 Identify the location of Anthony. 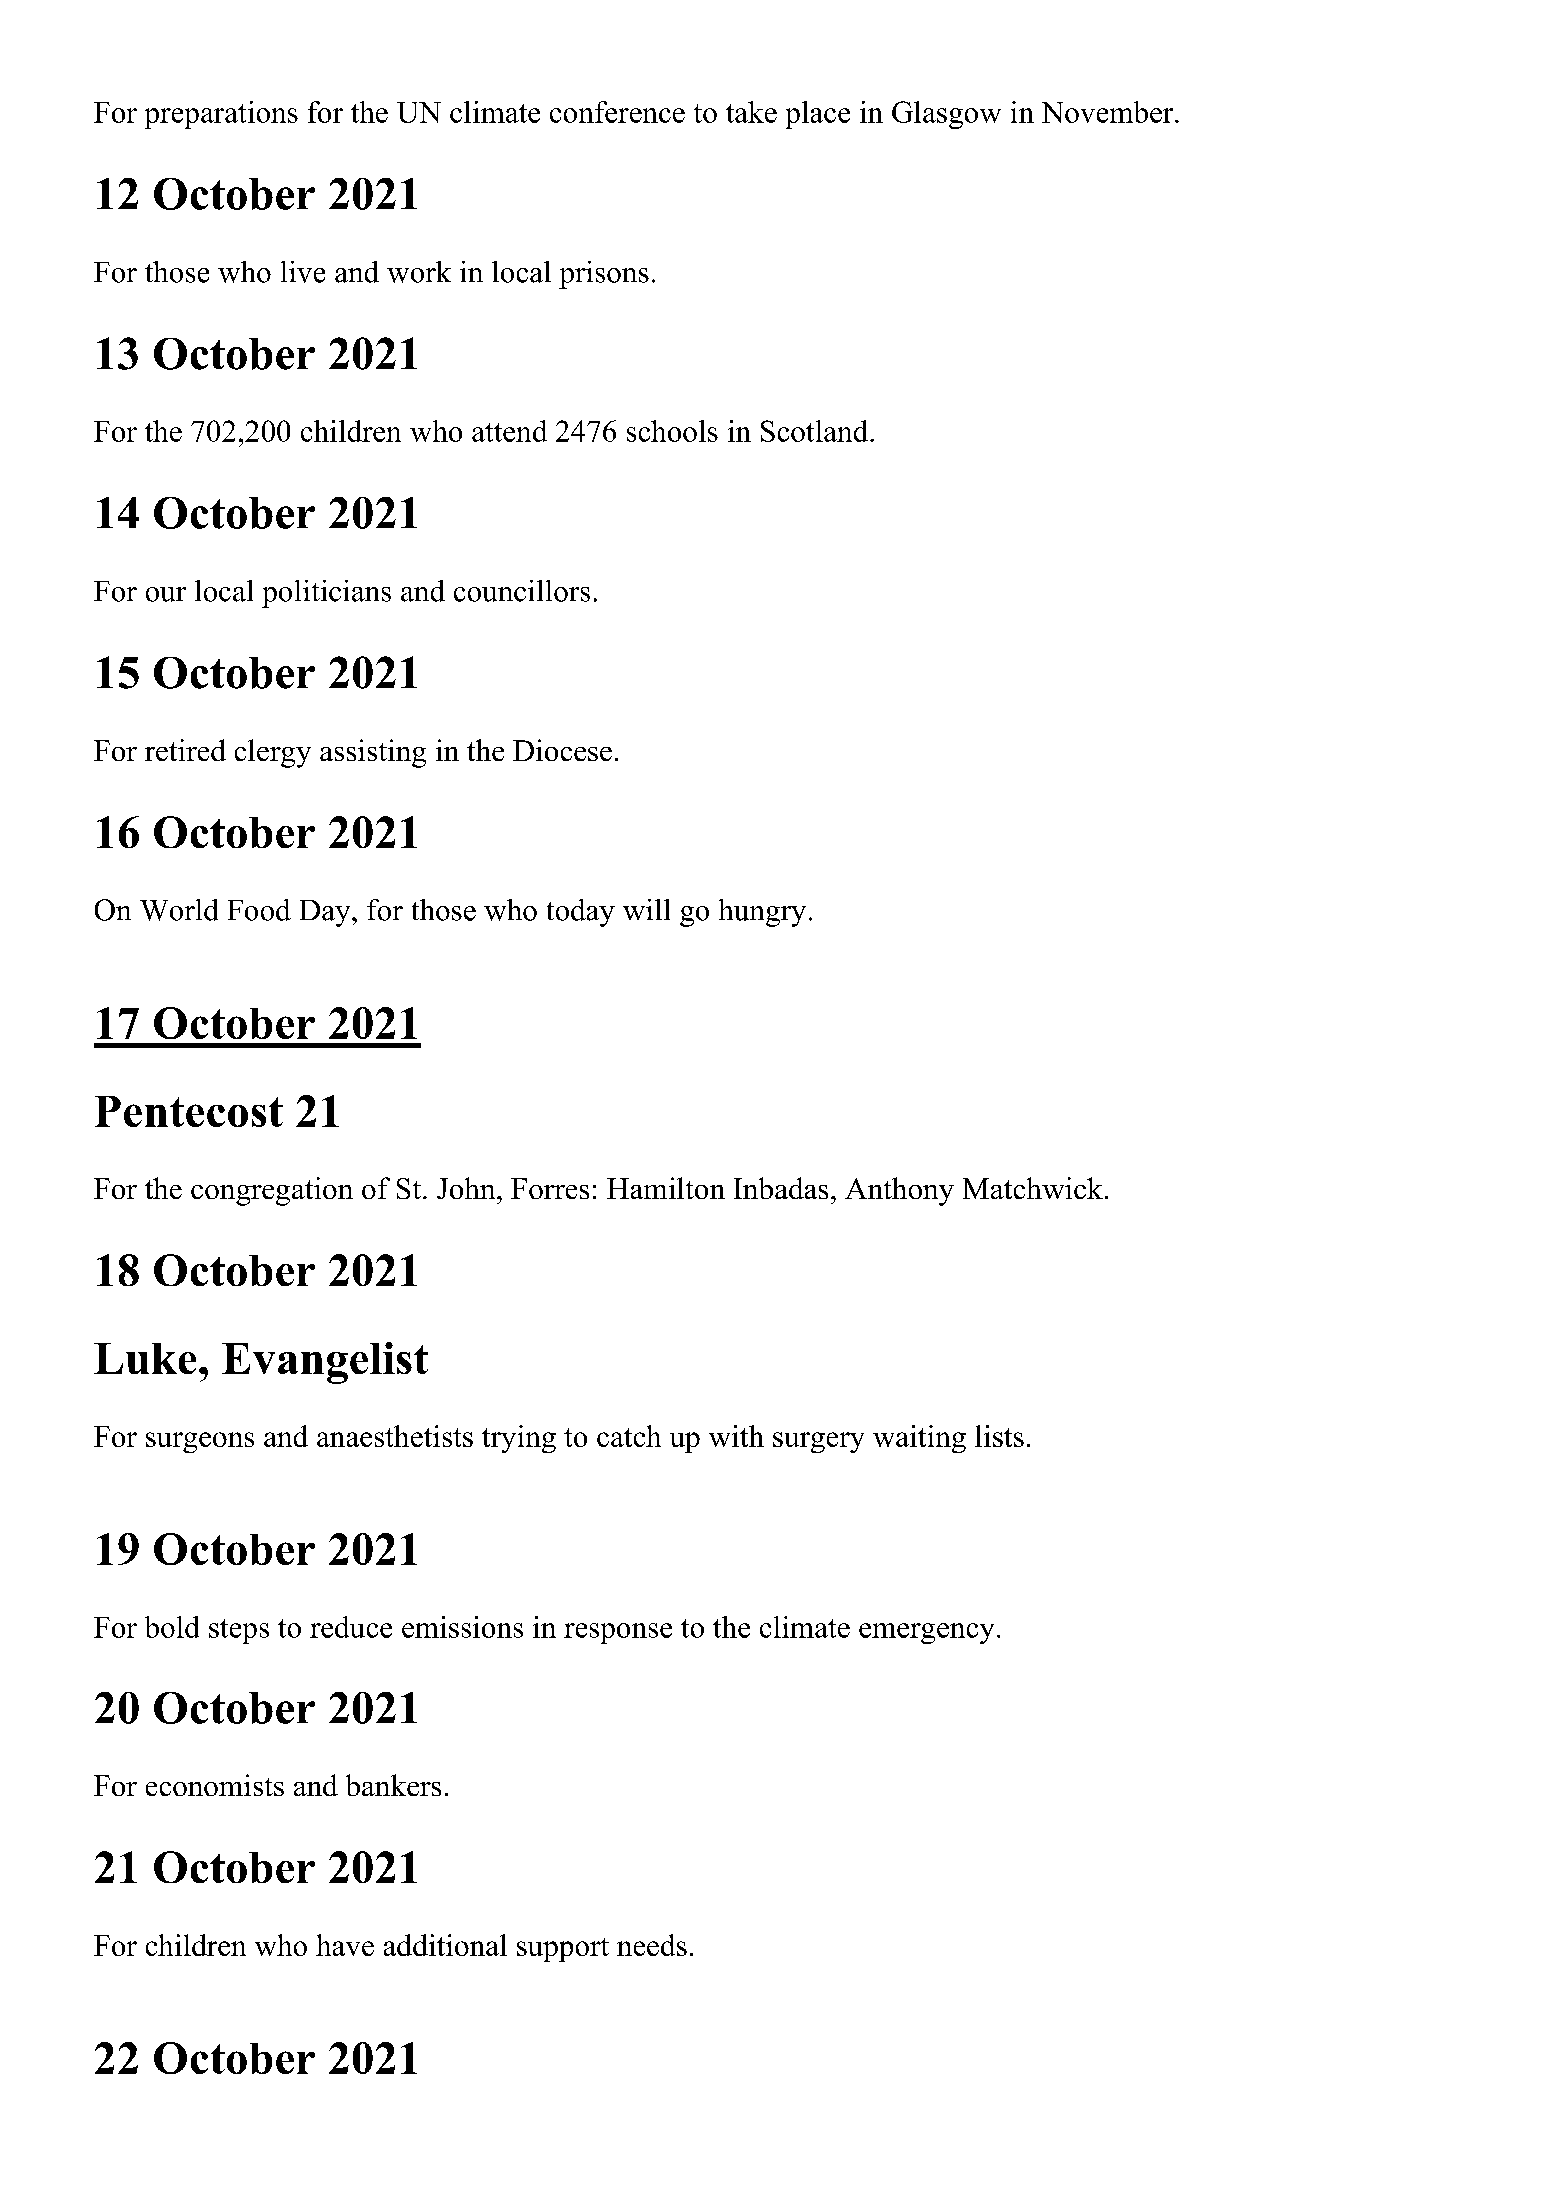
(899, 1191).
